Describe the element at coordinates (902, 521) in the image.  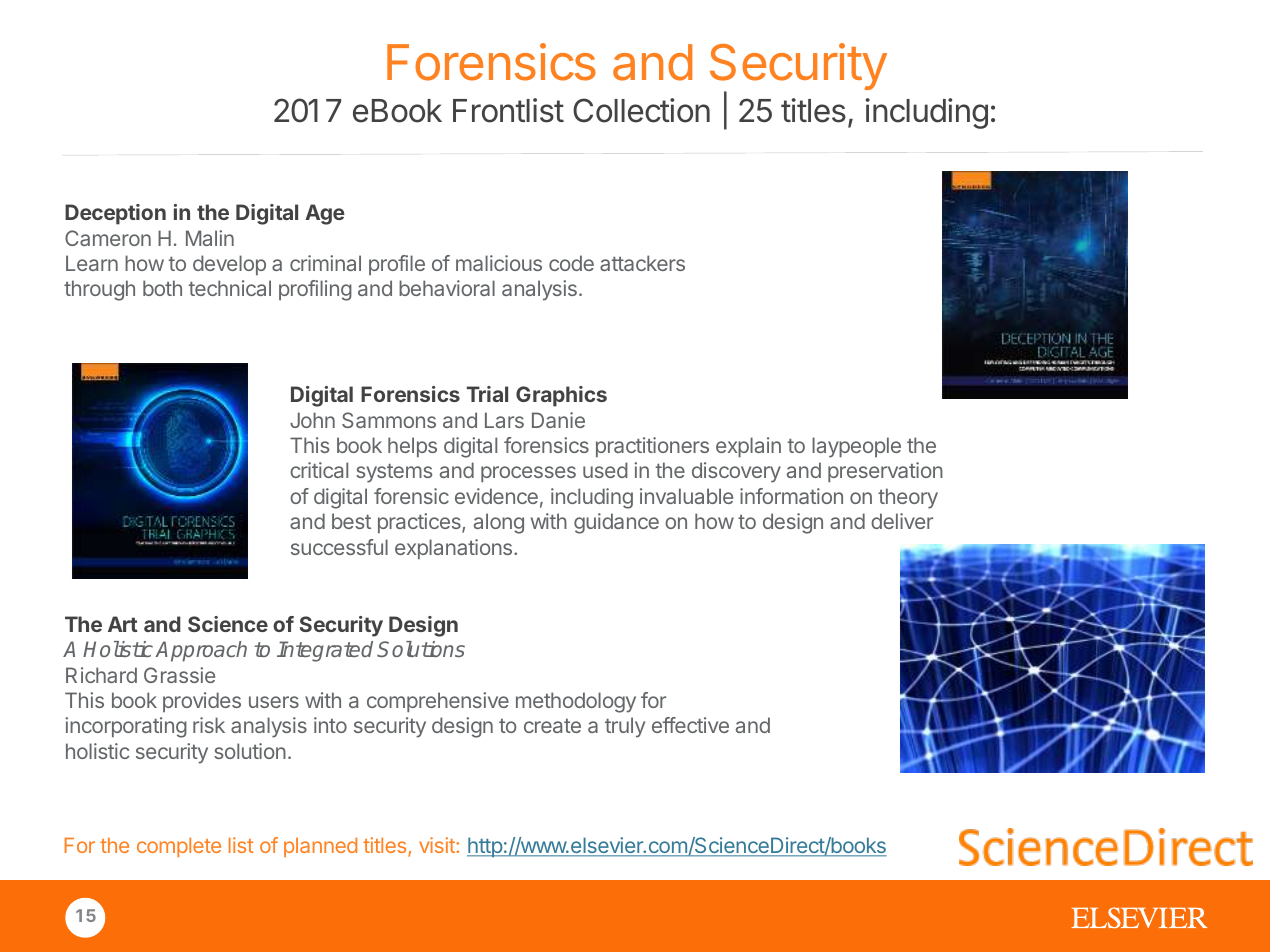
I see `deliver` at that location.
